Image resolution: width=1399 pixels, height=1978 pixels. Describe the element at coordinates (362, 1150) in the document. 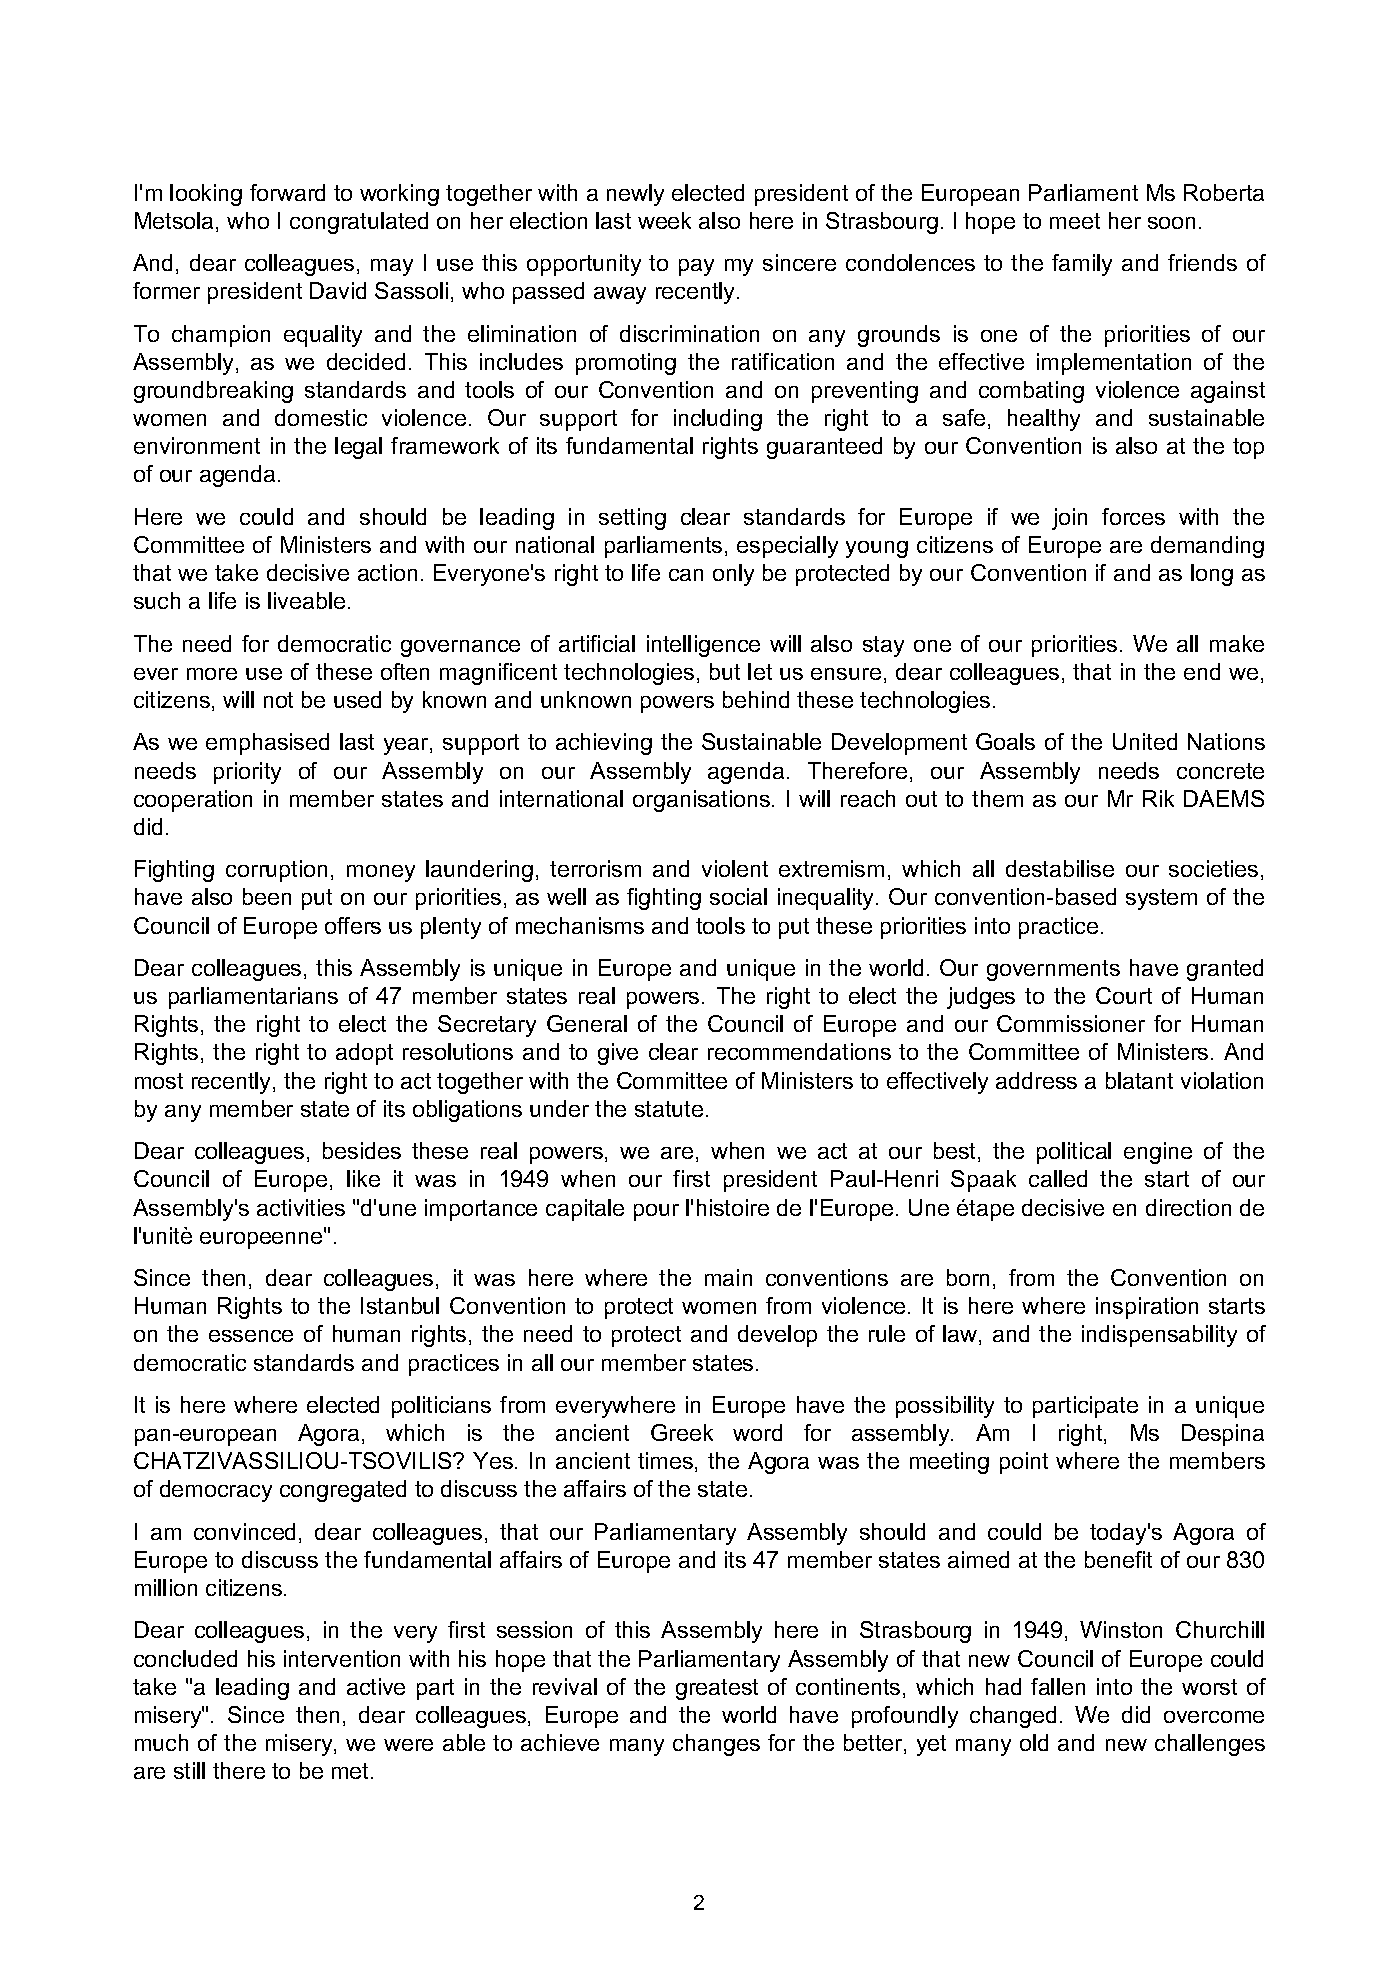

I see `besides` at that location.
